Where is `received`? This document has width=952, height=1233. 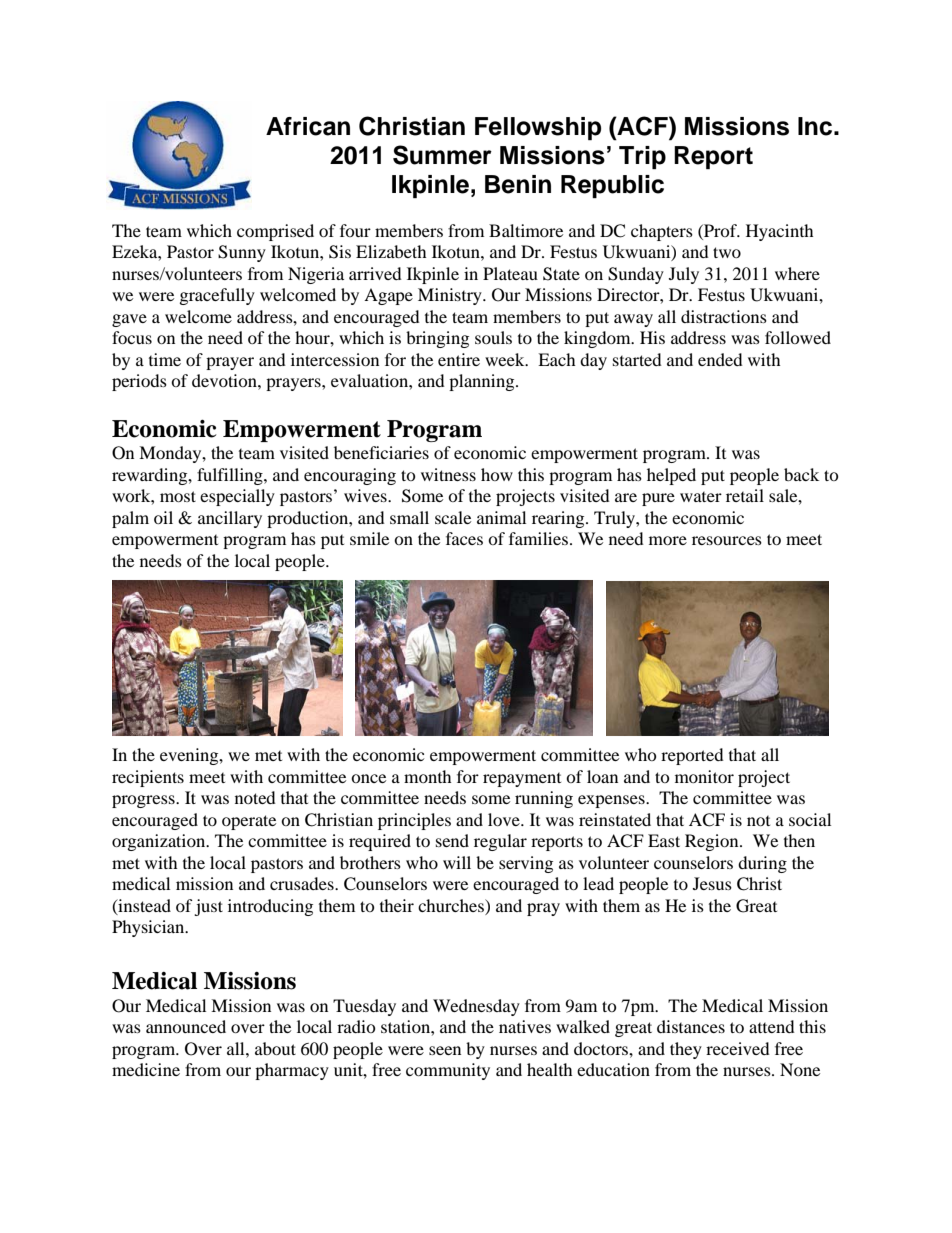
received is located at coordinates (738, 1048).
